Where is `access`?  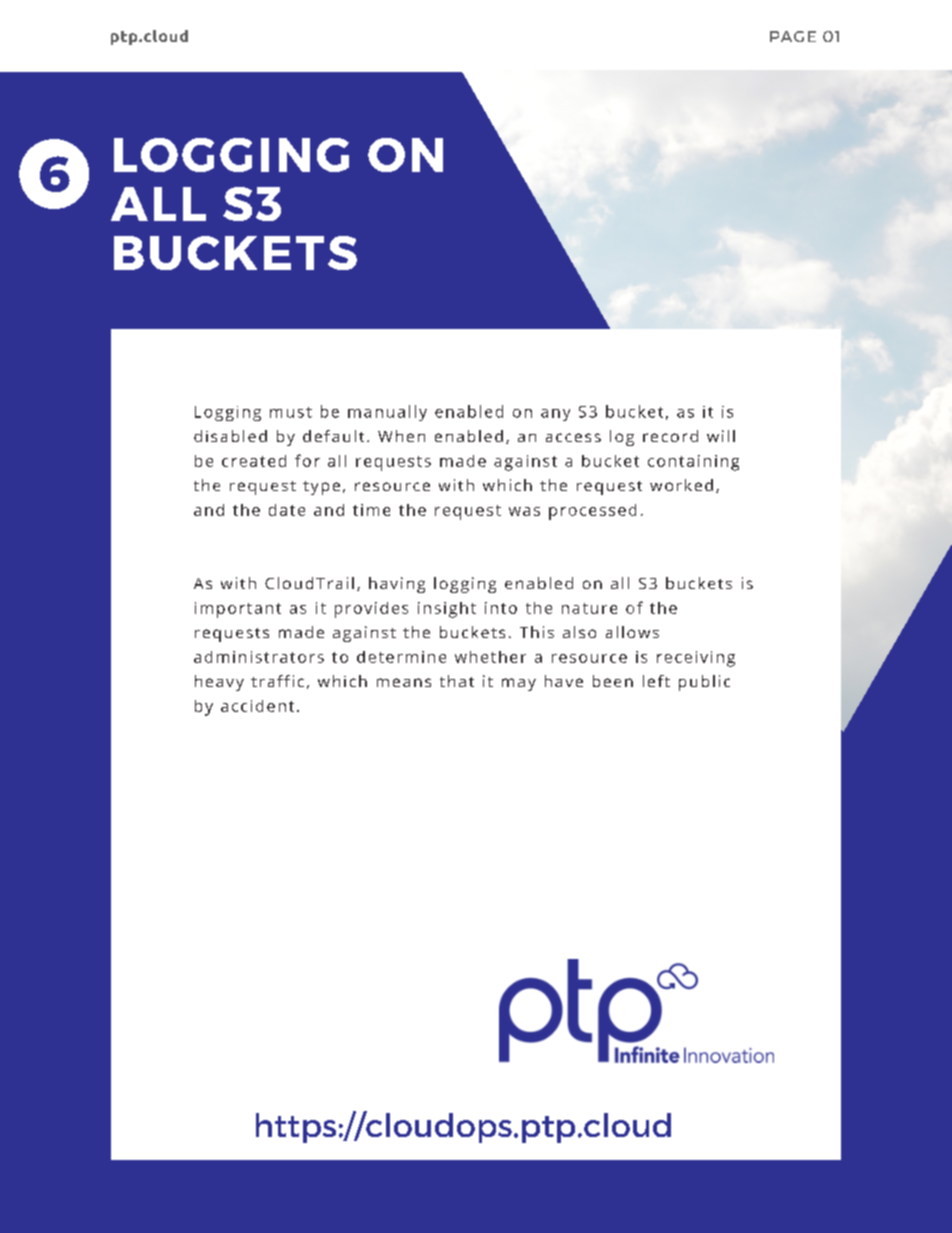
access is located at coordinates (573, 437).
